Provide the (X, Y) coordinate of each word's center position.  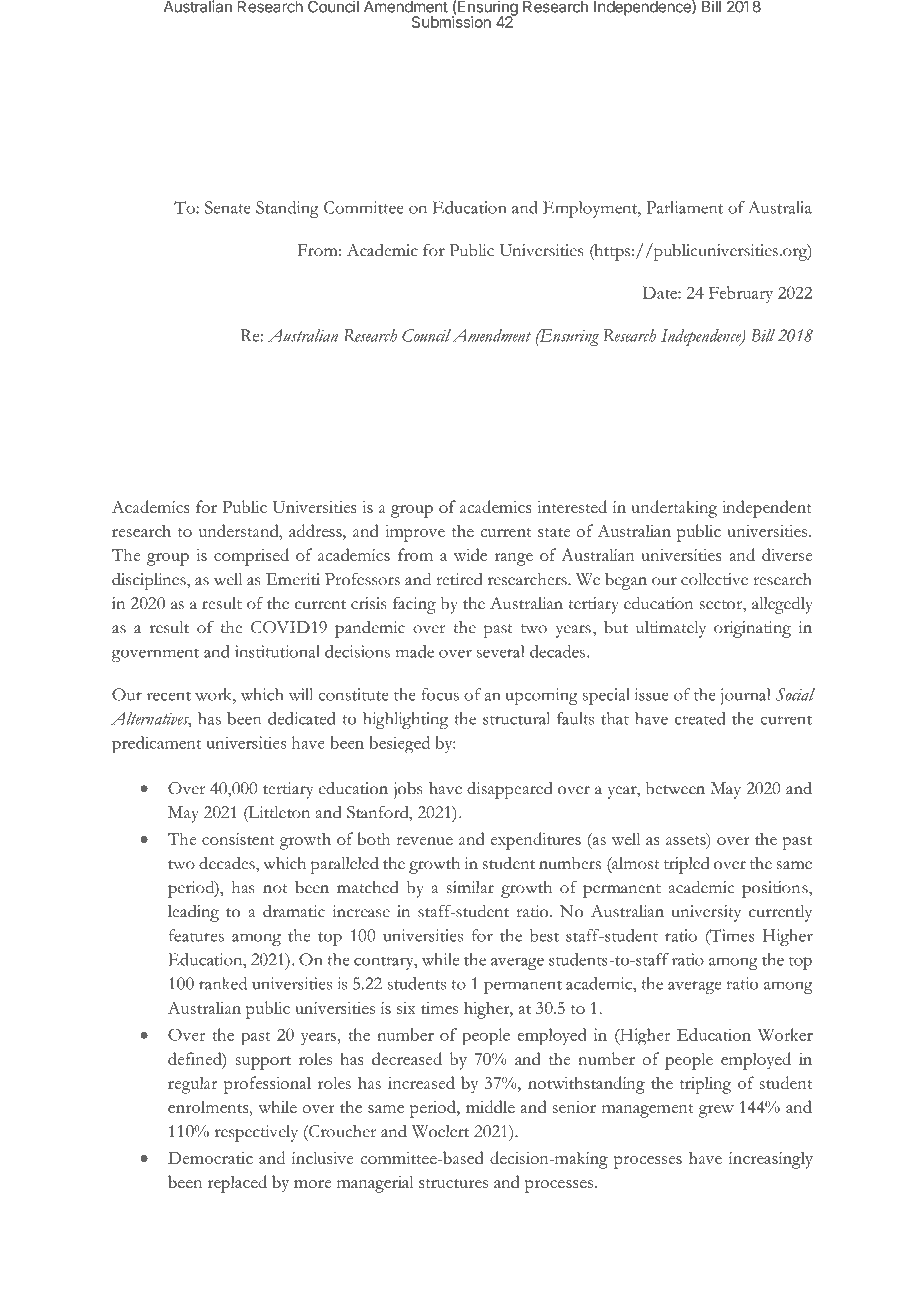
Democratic (210, 1158)
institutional (277, 651)
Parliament (684, 207)
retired (459, 579)
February (741, 294)
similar (470, 887)
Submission (451, 21)
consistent (238, 839)
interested (572, 506)
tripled (687, 865)
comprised (251, 557)
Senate (228, 207)
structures (453, 1183)
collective (714, 579)
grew (716, 1111)
